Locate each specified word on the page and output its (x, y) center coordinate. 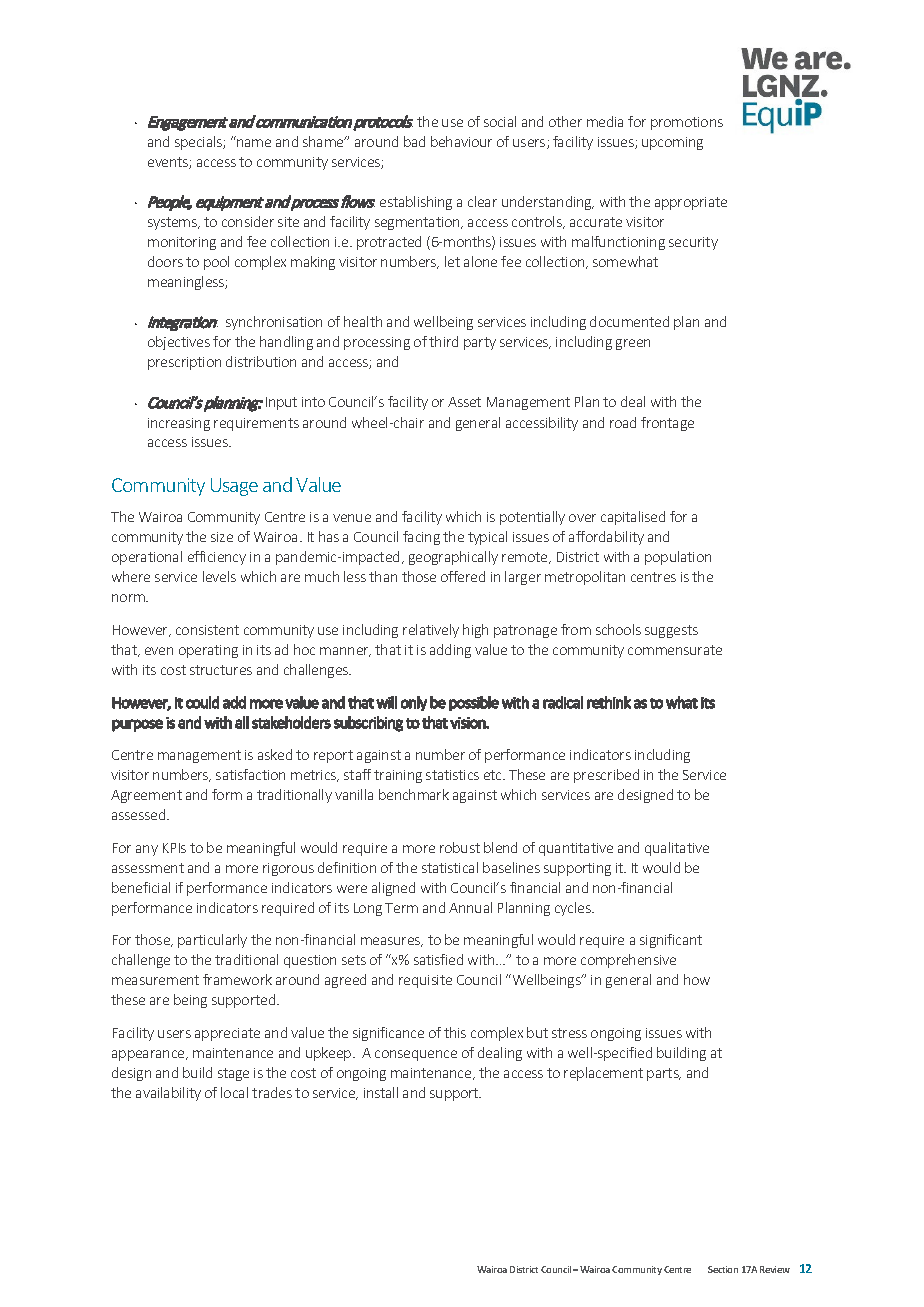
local (234, 1092)
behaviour (461, 141)
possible (474, 703)
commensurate (675, 650)
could (202, 702)
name (254, 143)
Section (723, 1269)
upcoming (672, 143)
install (381, 1092)
